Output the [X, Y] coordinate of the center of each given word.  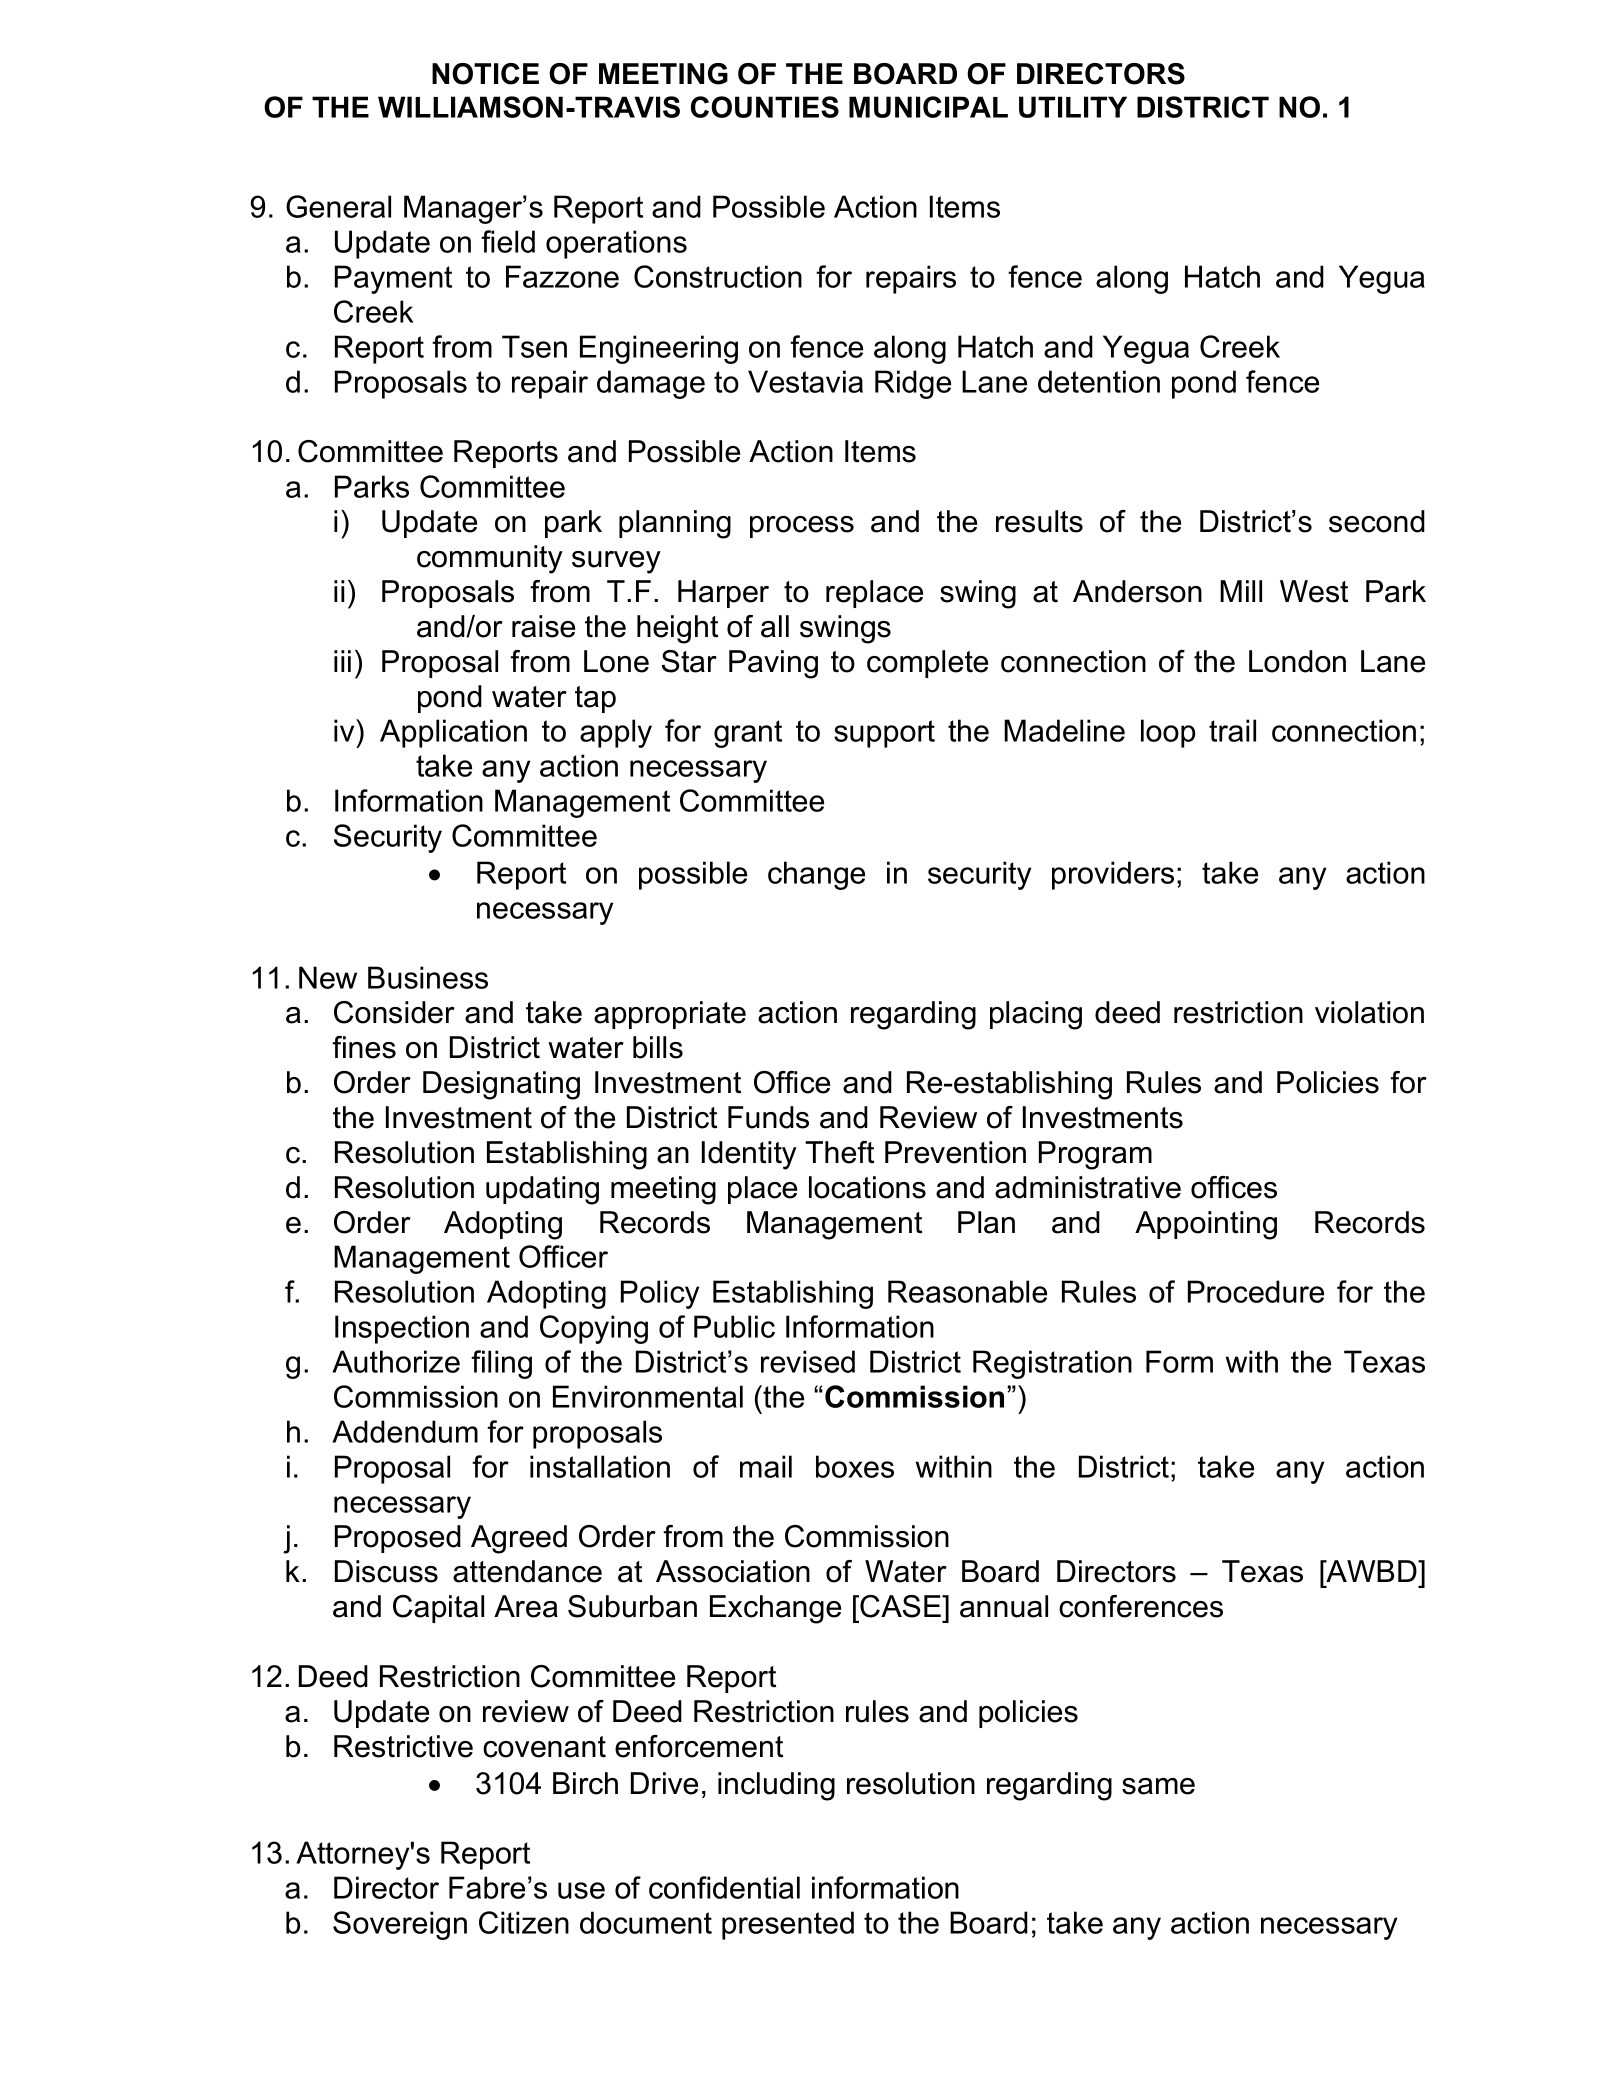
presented [788, 1925]
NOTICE [485, 74]
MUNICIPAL [928, 107]
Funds [768, 1117]
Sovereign [400, 1925]
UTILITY [1073, 107]
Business [428, 977]
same [1158, 1786]
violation [1369, 1012]
